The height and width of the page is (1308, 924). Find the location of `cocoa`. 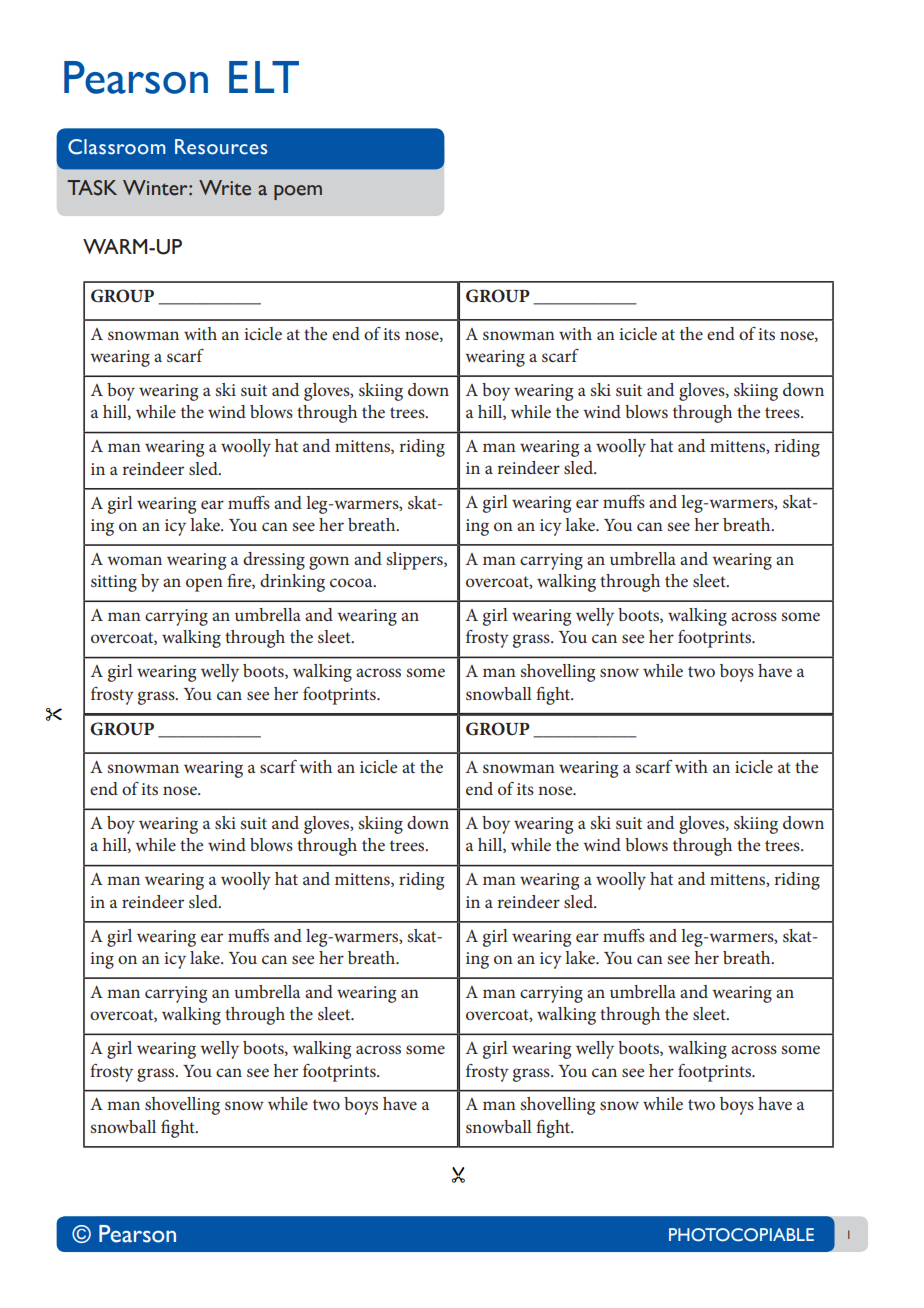

cocoa is located at coordinates (352, 582).
